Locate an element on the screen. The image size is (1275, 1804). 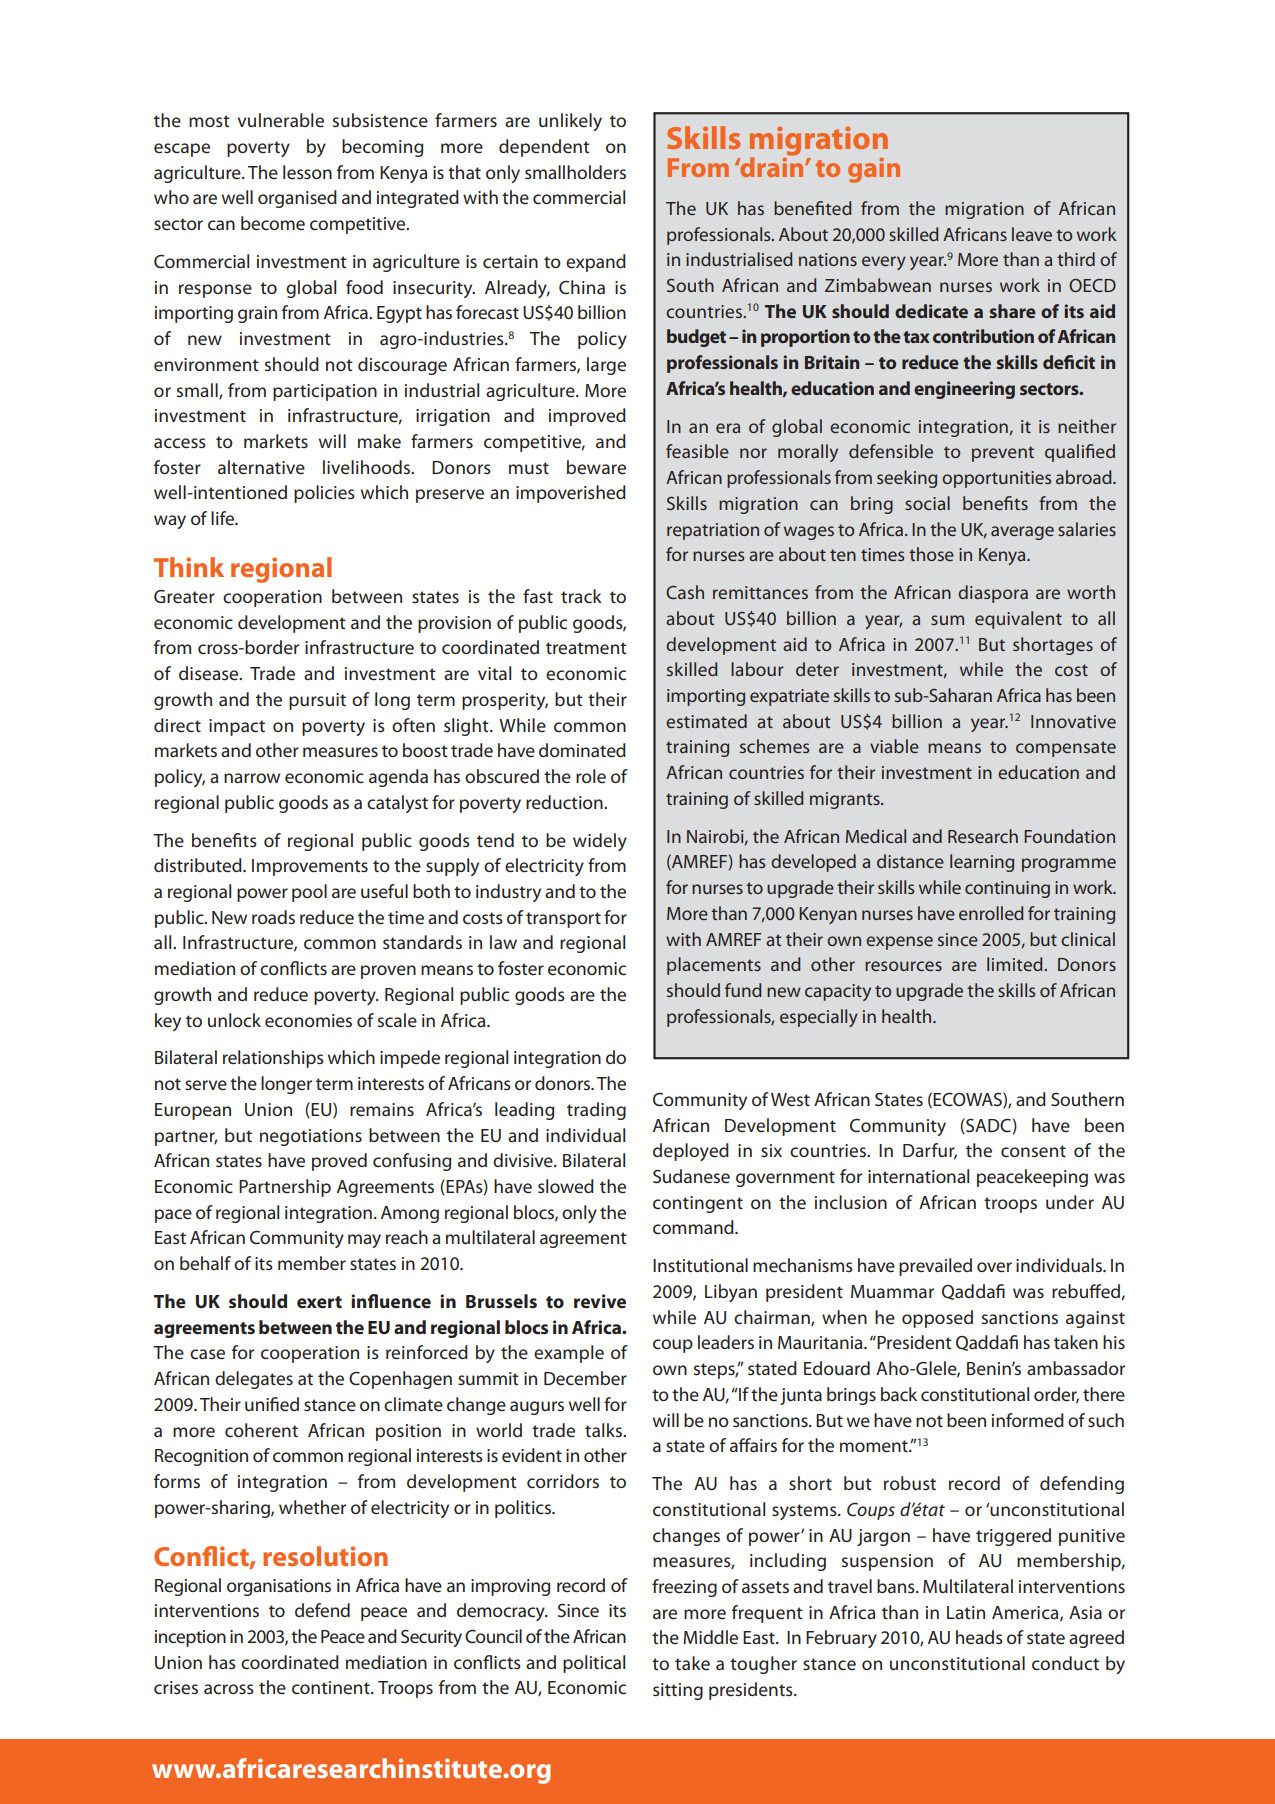
negotiations is located at coordinates (311, 1137).
